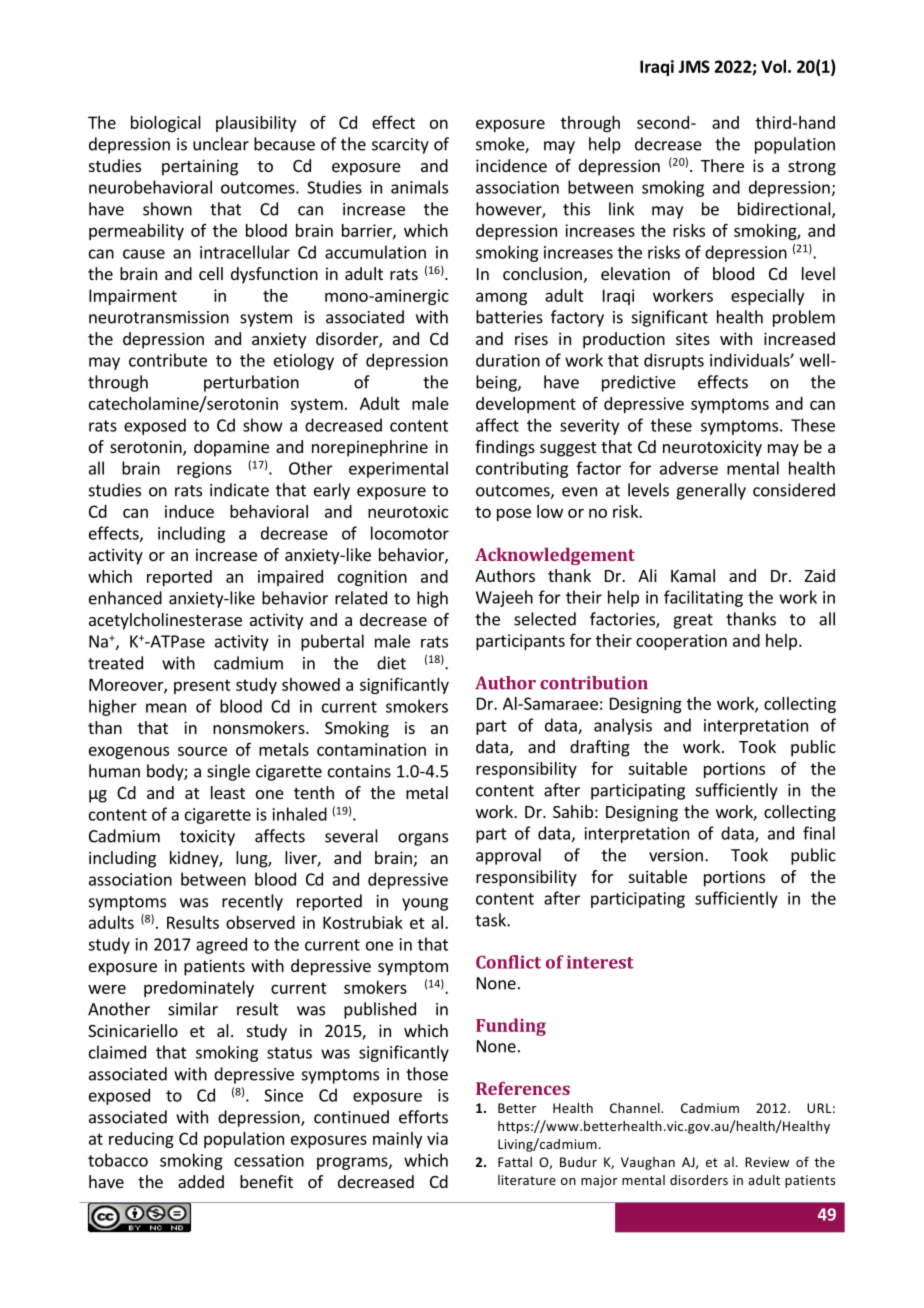  Describe the element at coordinates (228, 792) in the page. I see `least` at that location.
